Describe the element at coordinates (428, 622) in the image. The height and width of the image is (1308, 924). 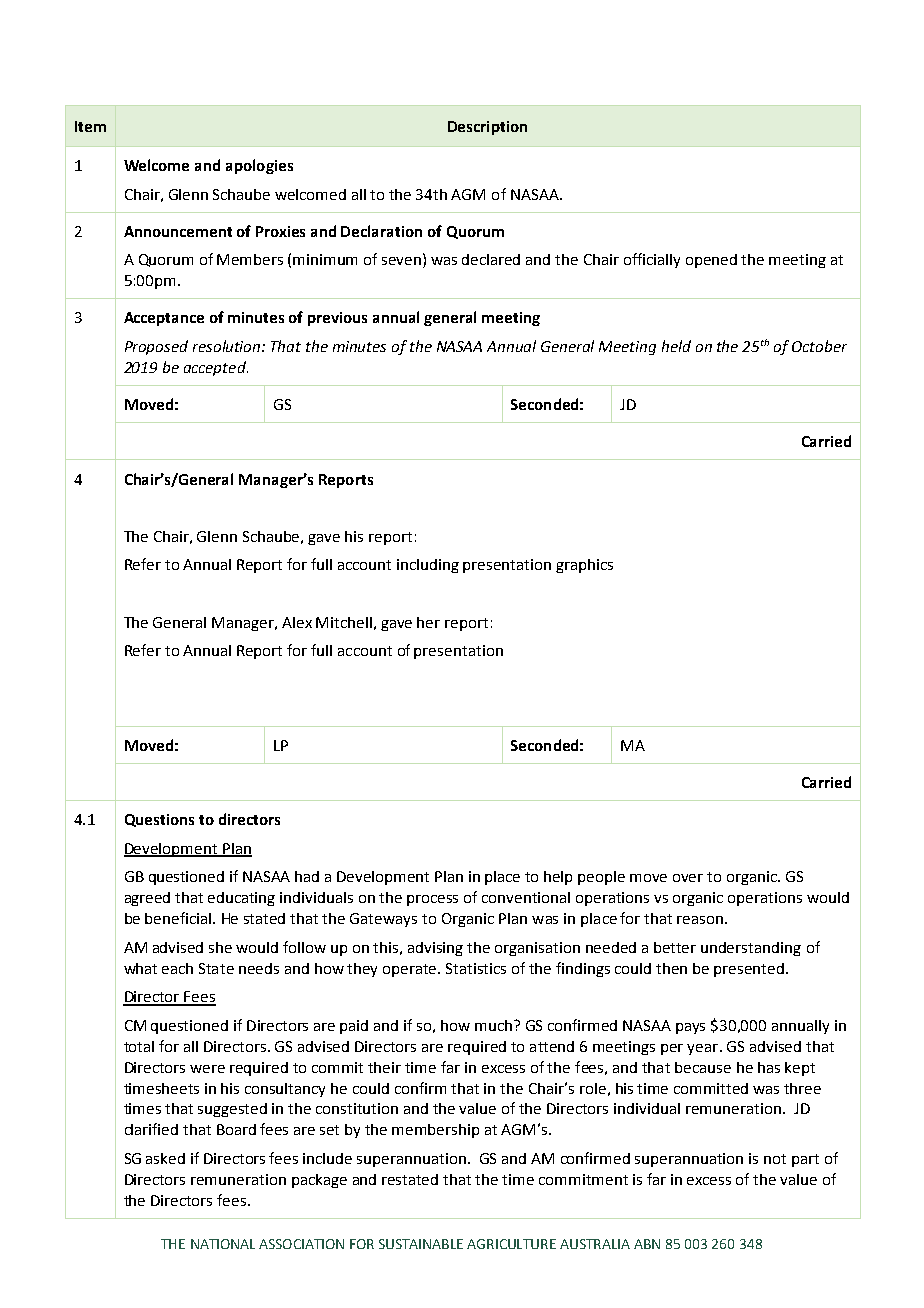
I see `her` at that location.
